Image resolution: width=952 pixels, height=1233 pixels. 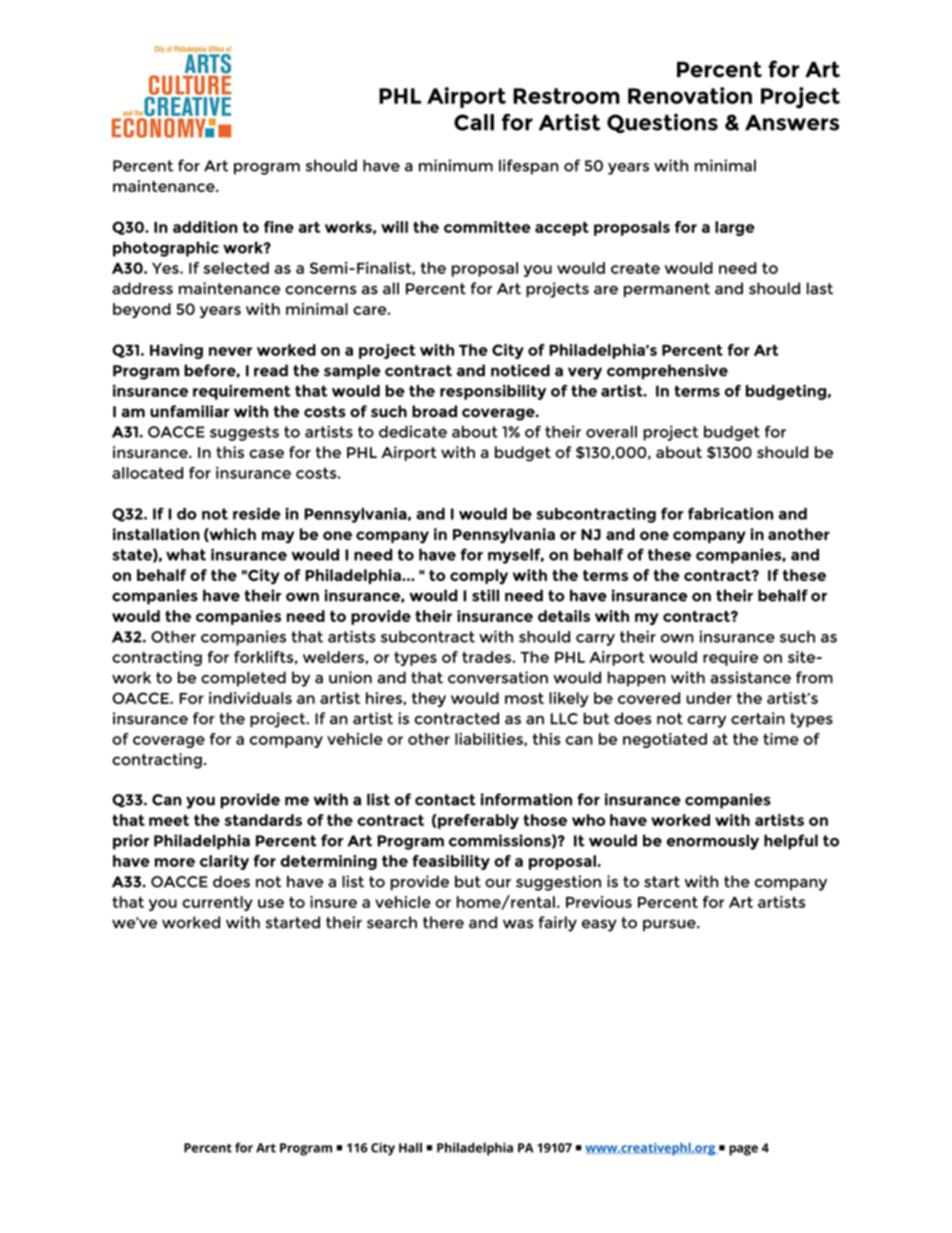 I want to click on Answers, so click(x=792, y=123).
